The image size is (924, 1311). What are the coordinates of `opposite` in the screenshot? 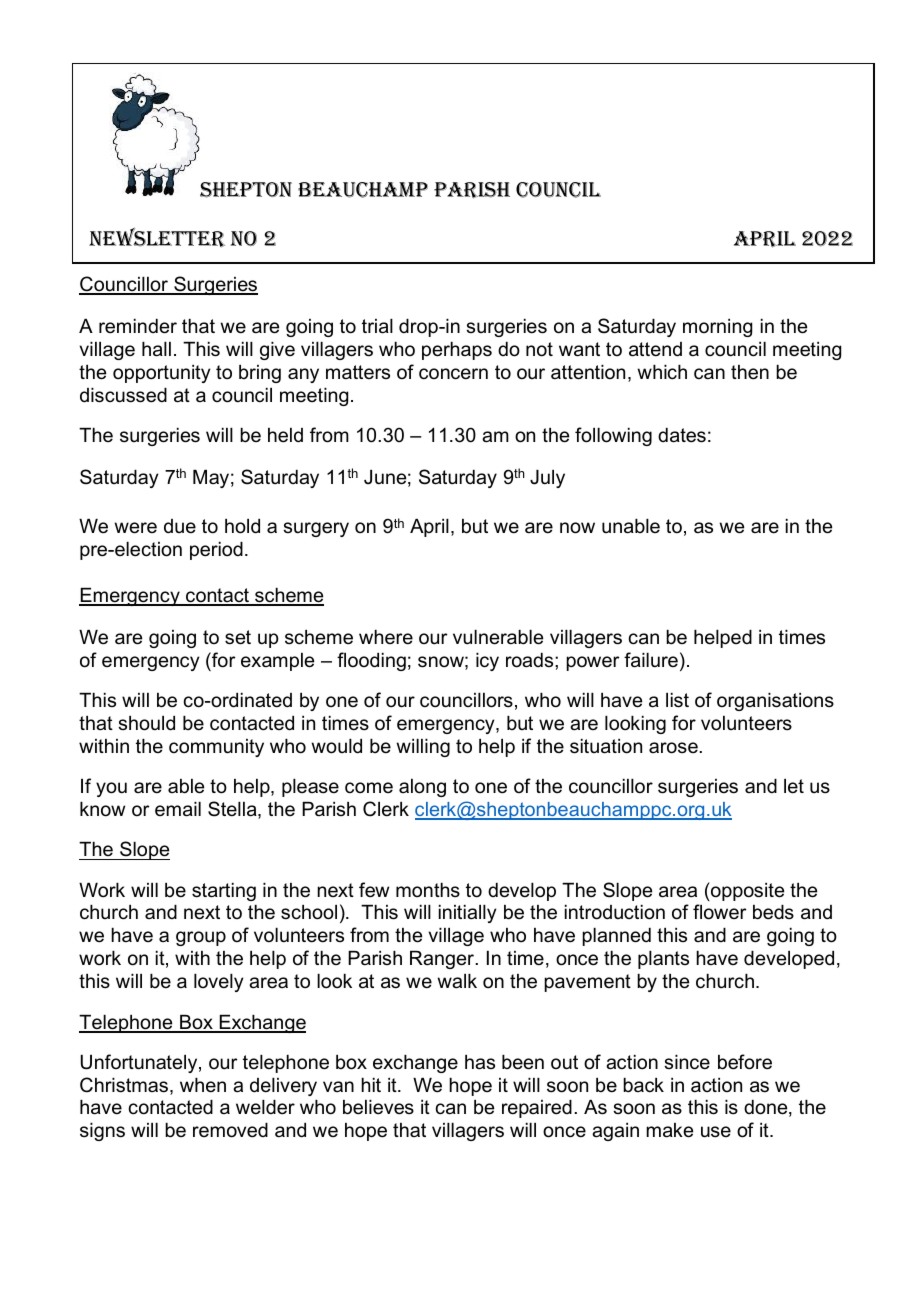 It's located at (746, 891).
